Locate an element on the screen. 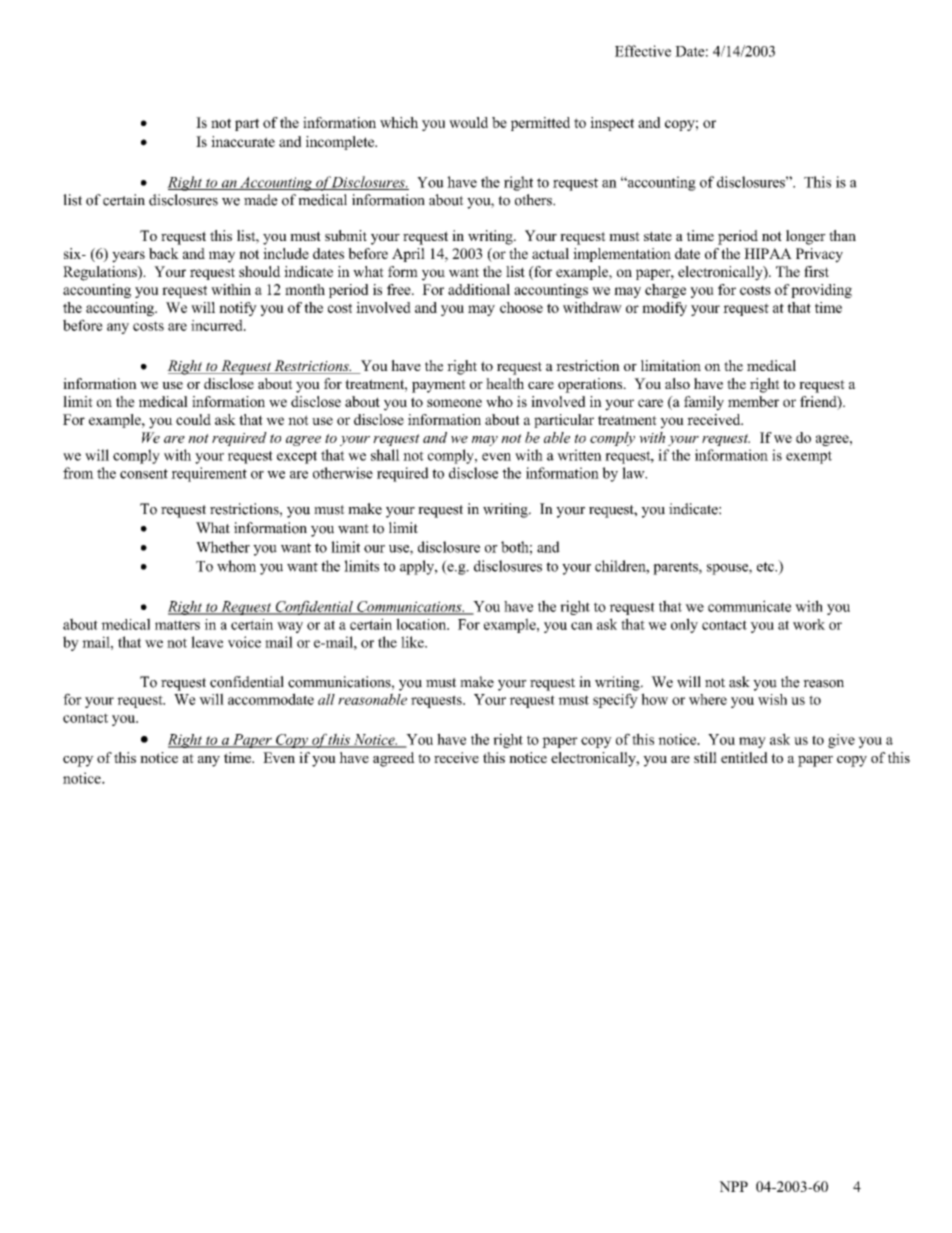 The width and height of the screenshot is (952, 1233). incurred is located at coordinates (218, 325).
